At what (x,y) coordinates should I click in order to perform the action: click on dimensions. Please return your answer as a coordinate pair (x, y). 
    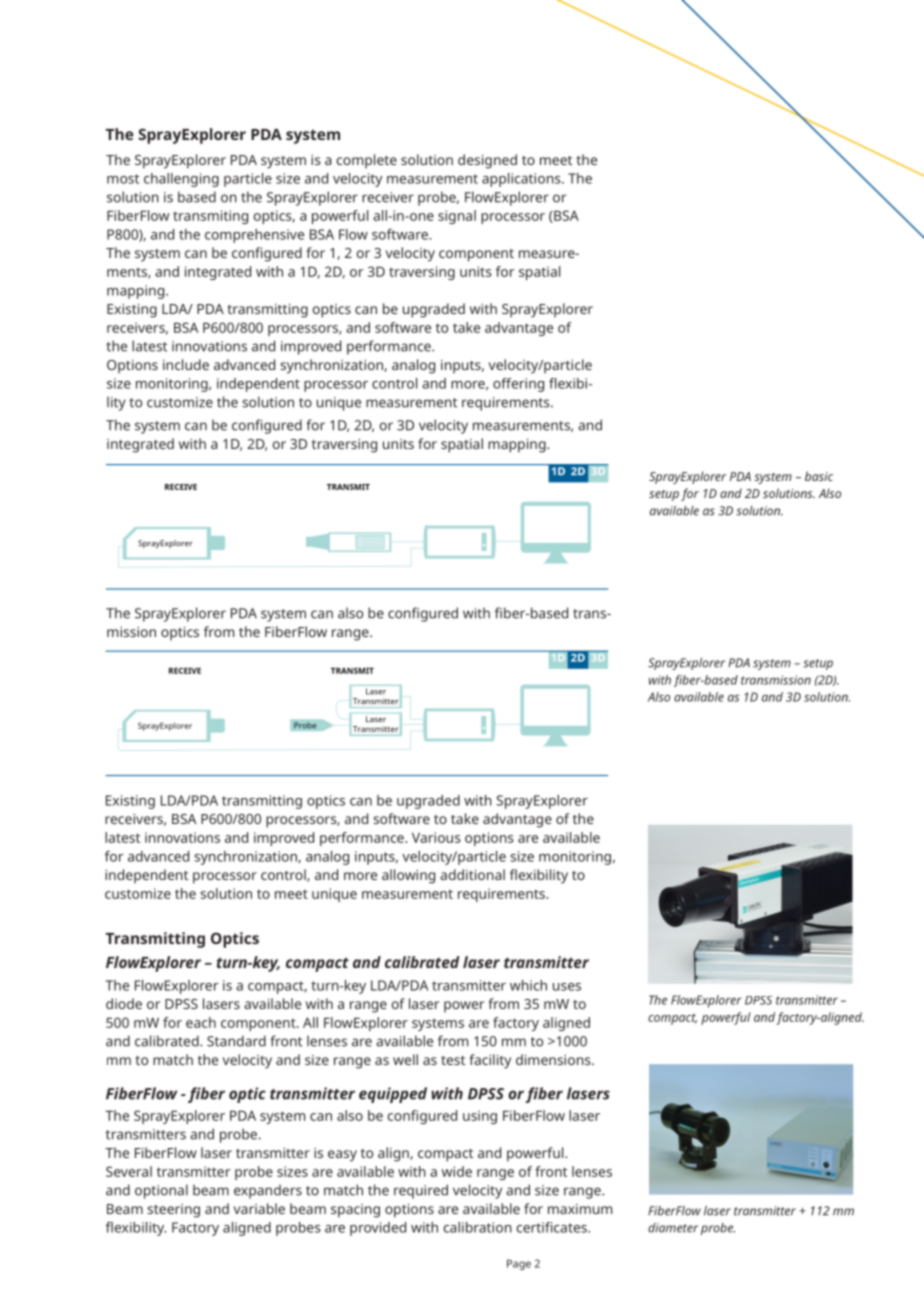
    Looking at the image, I should click on (554, 1059).
